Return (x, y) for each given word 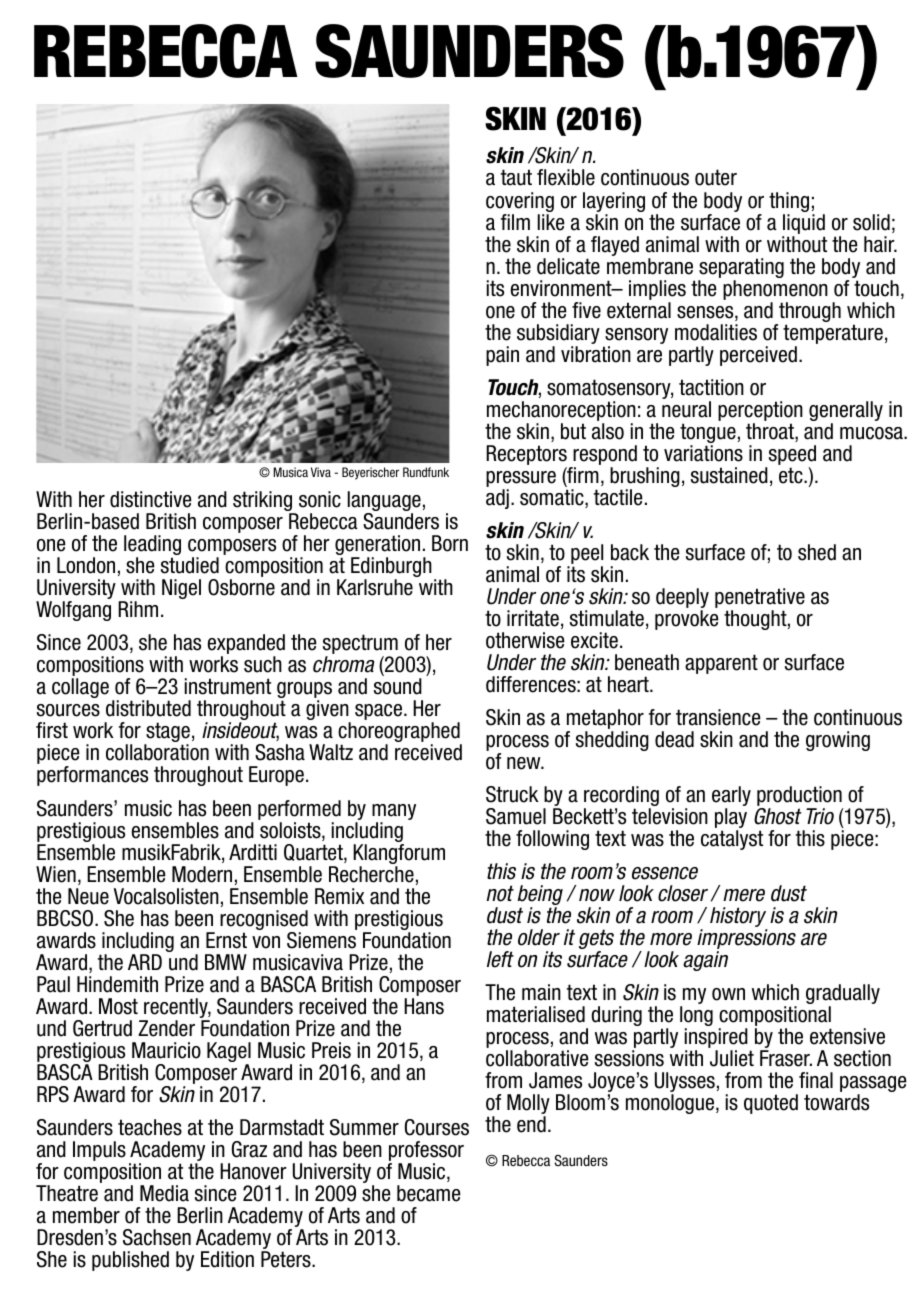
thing (789, 203)
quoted (771, 1104)
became (429, 1193)
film (515, 222)
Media (164, 1193)
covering (520, 203)
